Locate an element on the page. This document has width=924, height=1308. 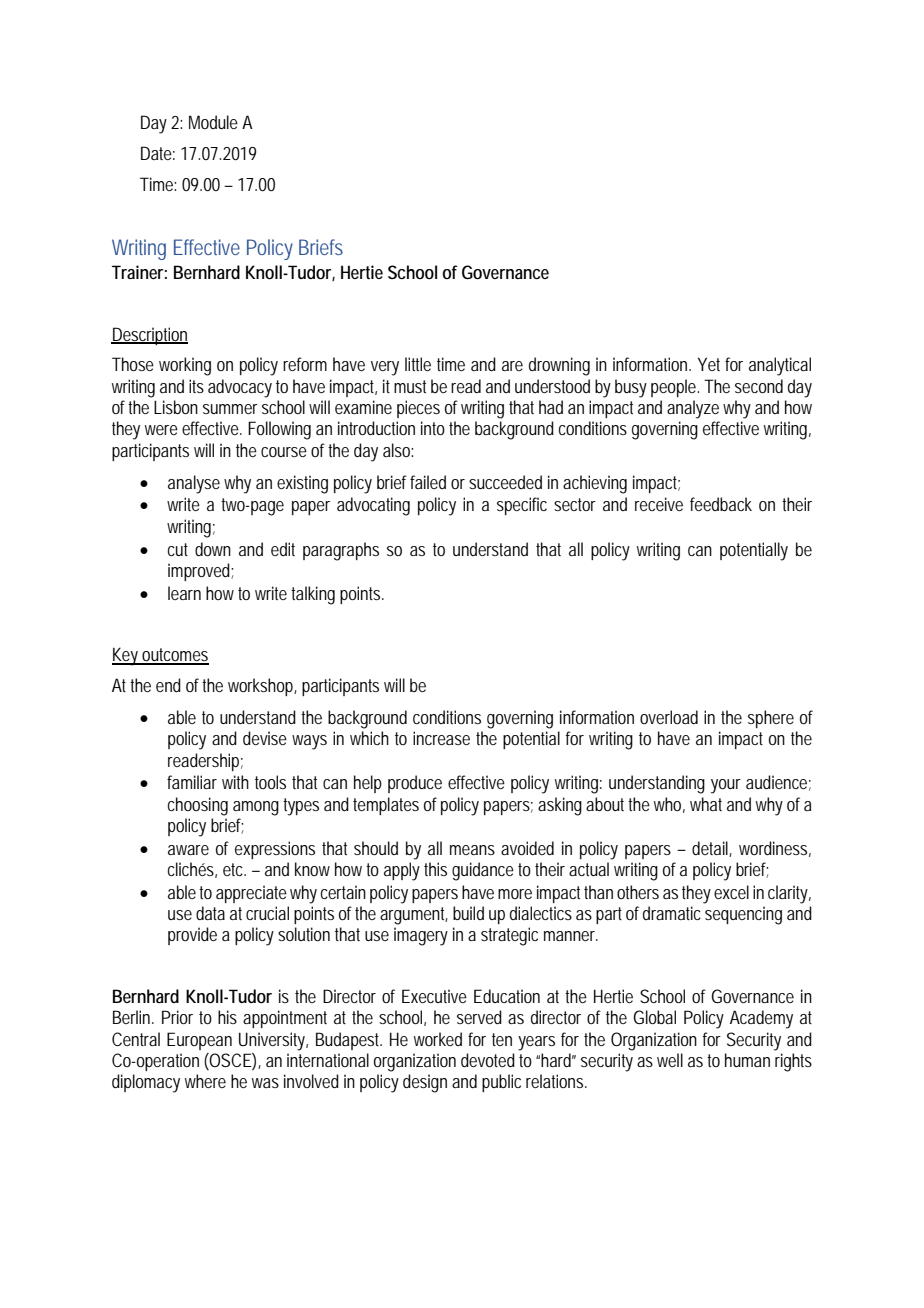
European is located at coordinates (199, 1041).
